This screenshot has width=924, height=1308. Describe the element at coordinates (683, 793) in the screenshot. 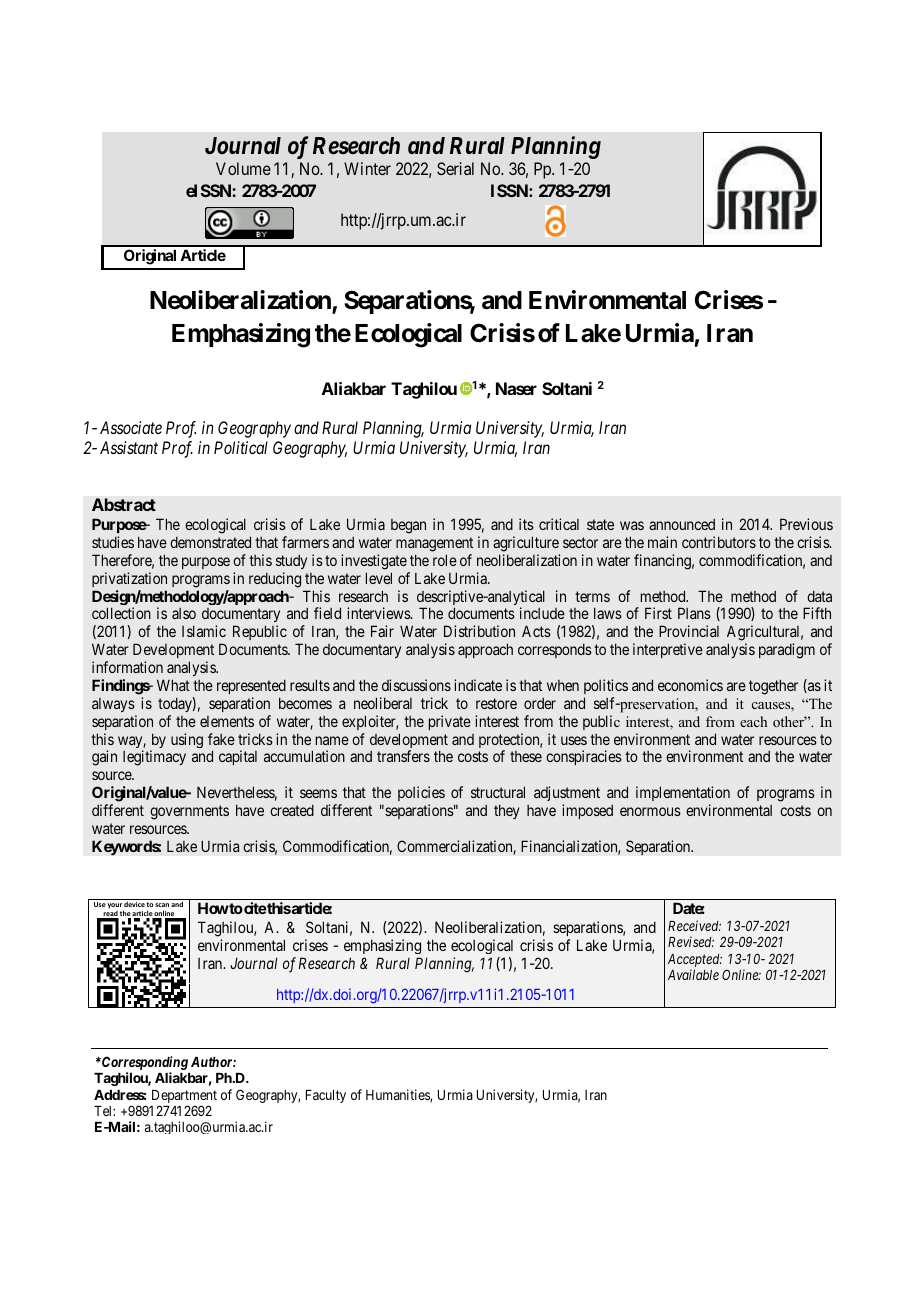

I see `implementation` at that location.
